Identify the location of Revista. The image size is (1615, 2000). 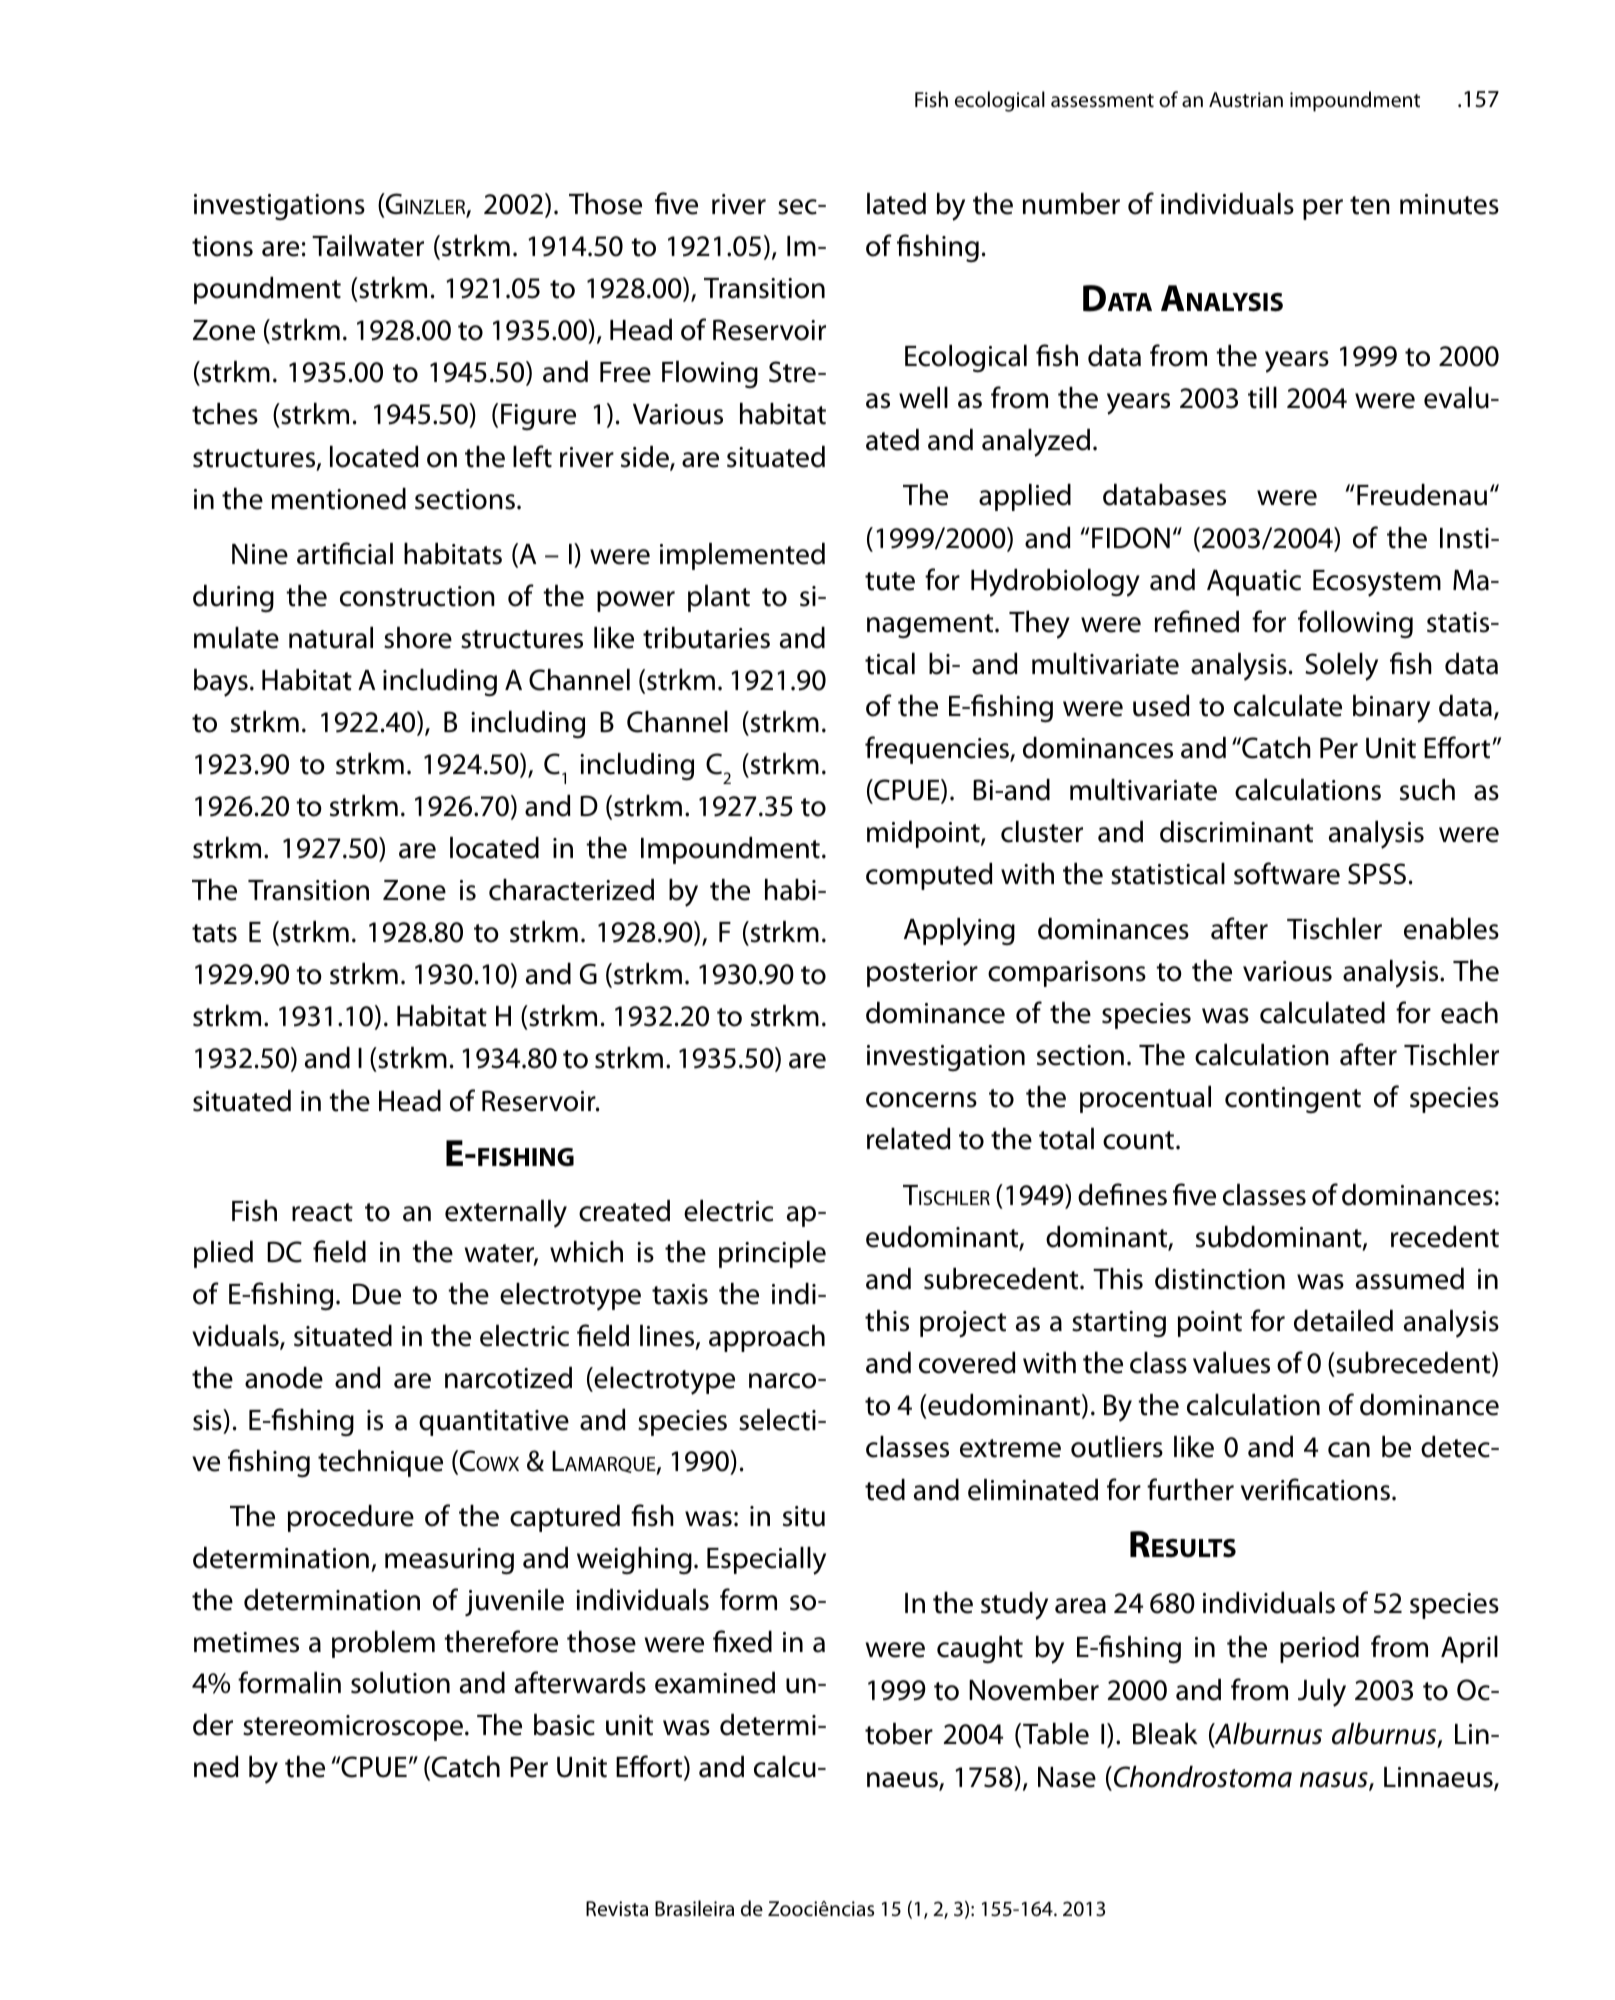
(617, 1909).
